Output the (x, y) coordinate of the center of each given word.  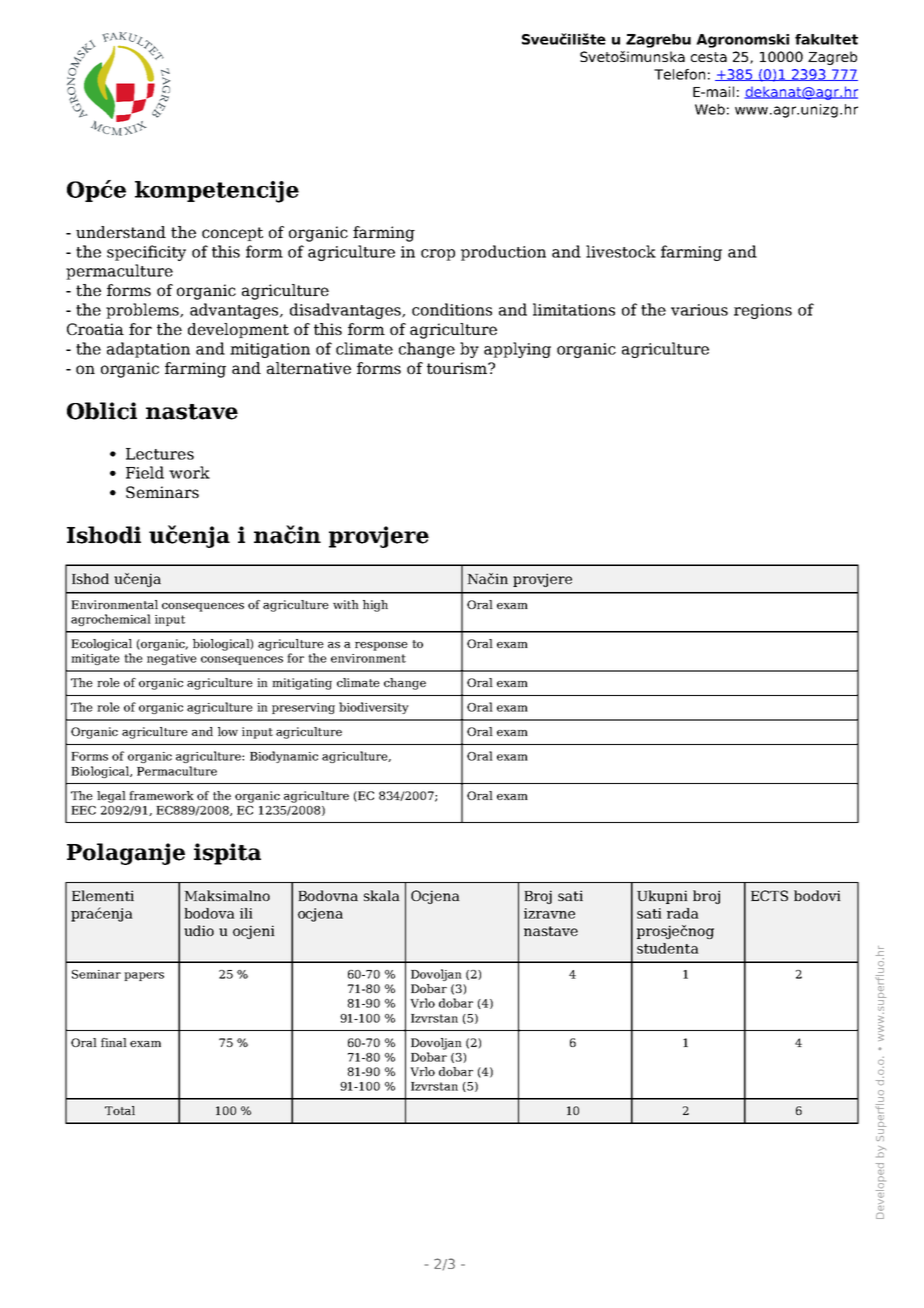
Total (120, 1110)
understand (121, 232)
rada (683, 913)
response (381, 646)
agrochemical (111, 620)
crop (438, 255)
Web (710, 109)
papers (144, 976)
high (375, 606)
